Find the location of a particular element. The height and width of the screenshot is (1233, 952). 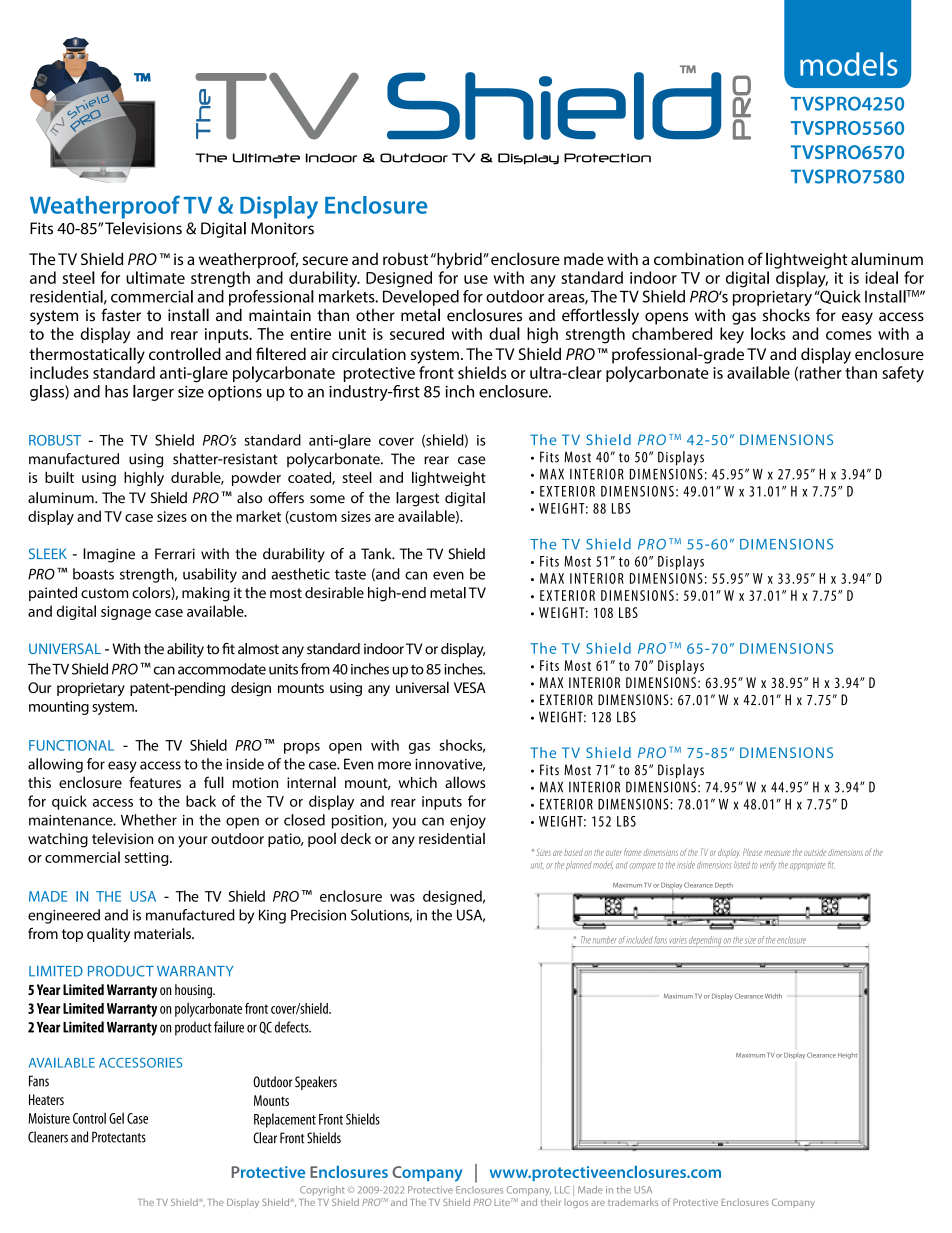

largest is located at coordinates (417, 499).
